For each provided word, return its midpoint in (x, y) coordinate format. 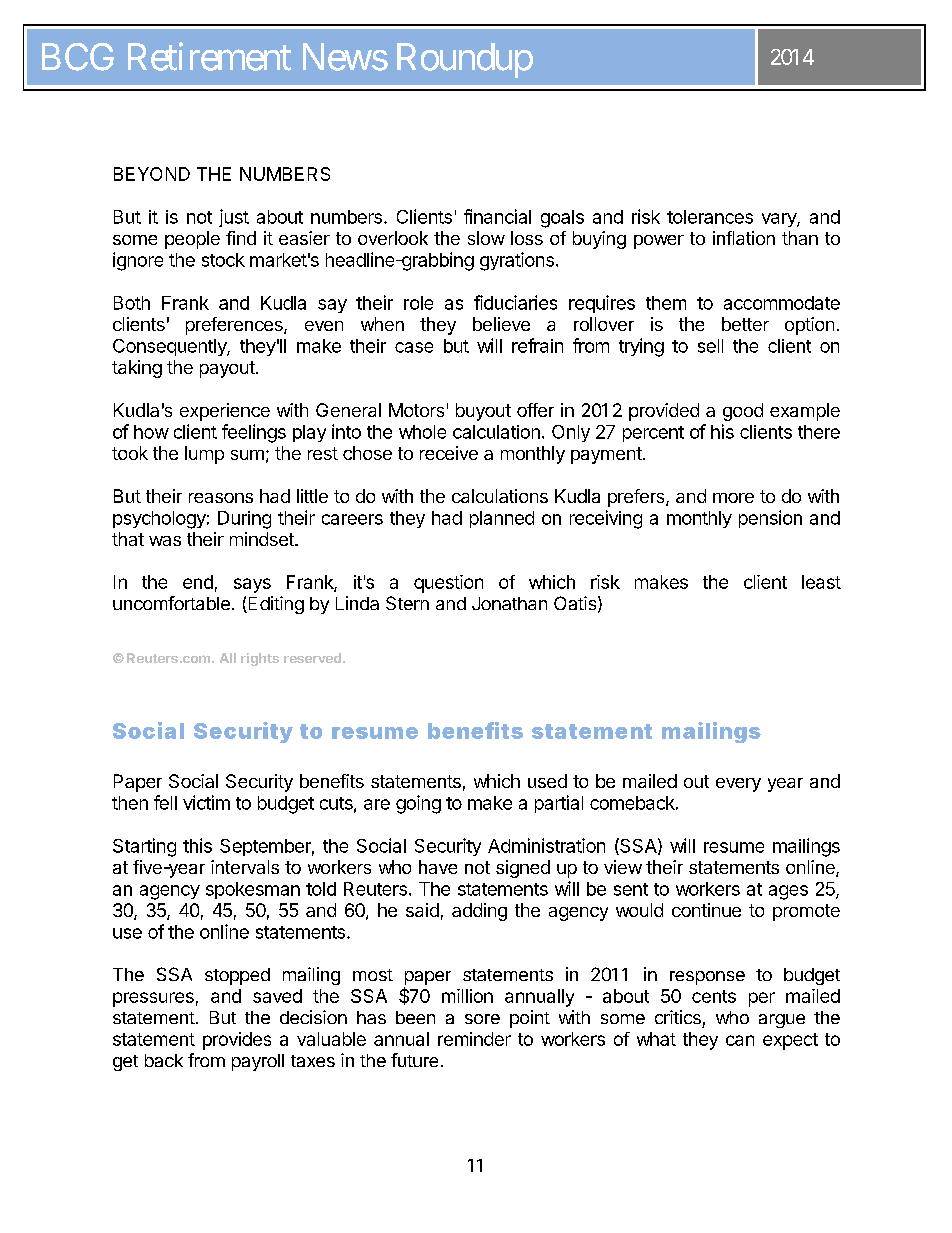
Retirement (209, 56)
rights (260, 659)
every (738, 785)
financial (497, 216)
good (743, 412)
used (547, 781)
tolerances (710, 217)
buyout (483, 412)
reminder (474, 1039)
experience (225, 412)
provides (237, 1041)
